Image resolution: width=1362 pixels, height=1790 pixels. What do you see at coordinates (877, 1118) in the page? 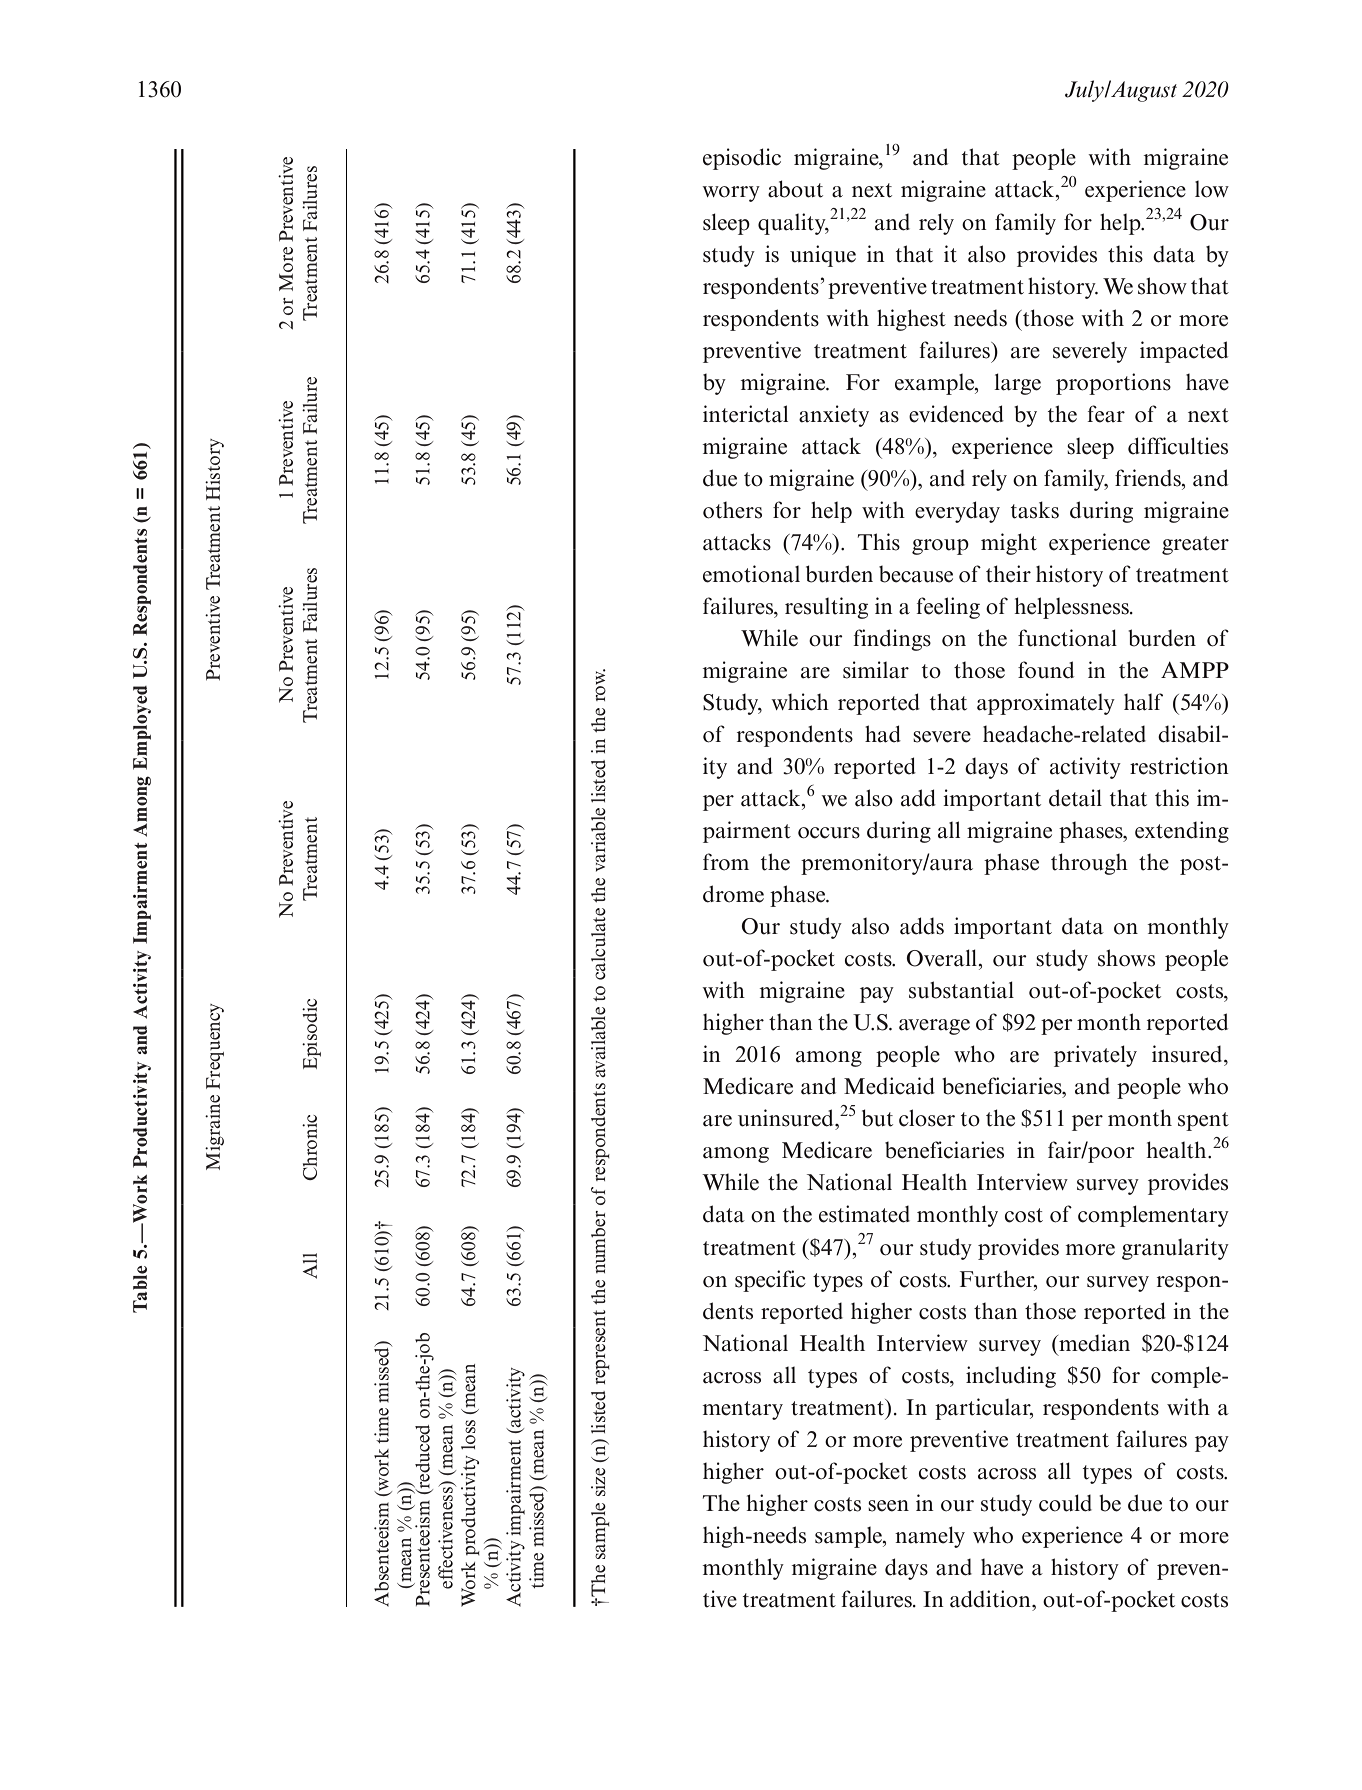
I see `but` at bounding box center [877, 1118].
